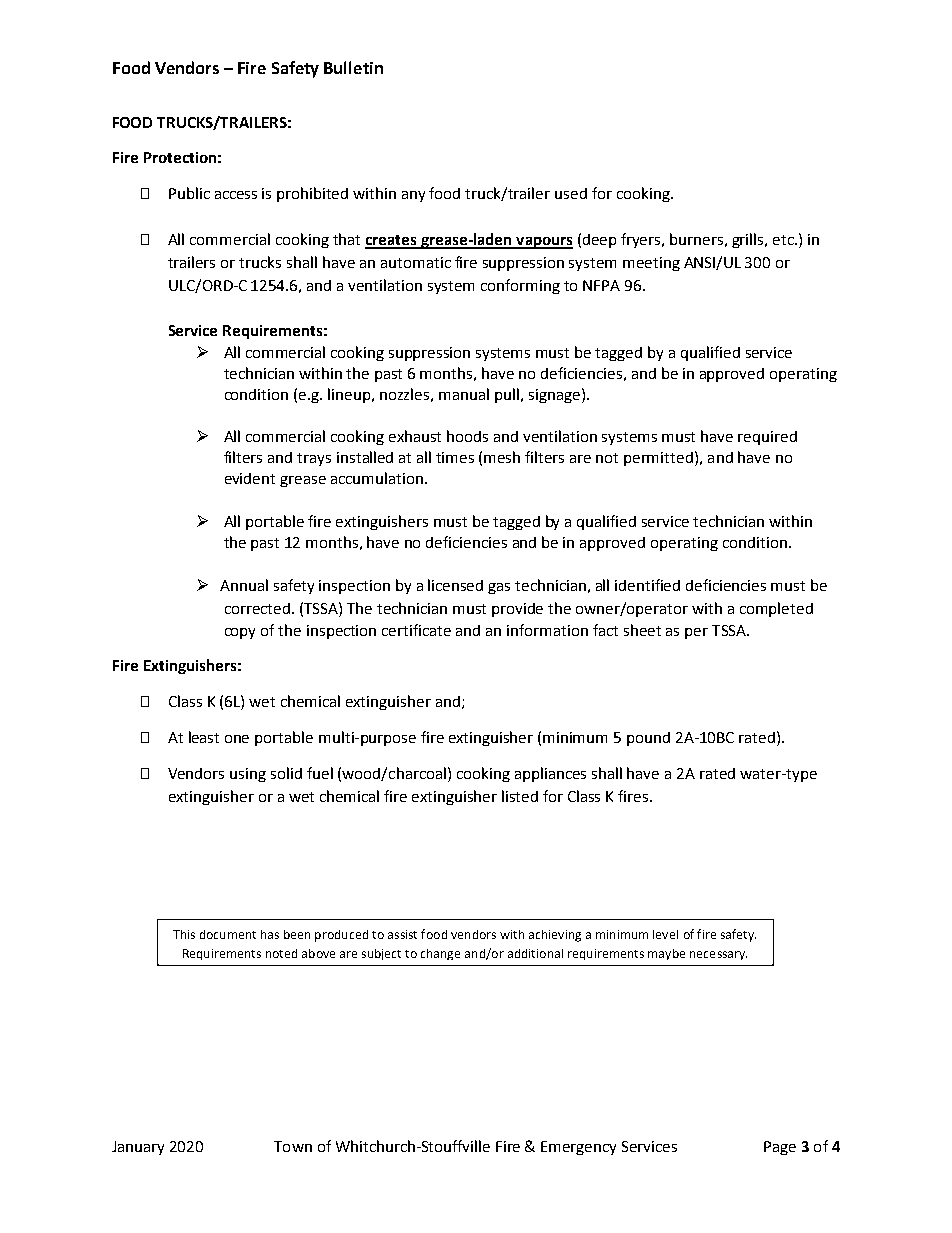 This screenshot has height=1233, width=952. What do you see at coordinates (248, 775) in the screenshot?
I see `using` at bounding box center [248, 775].
